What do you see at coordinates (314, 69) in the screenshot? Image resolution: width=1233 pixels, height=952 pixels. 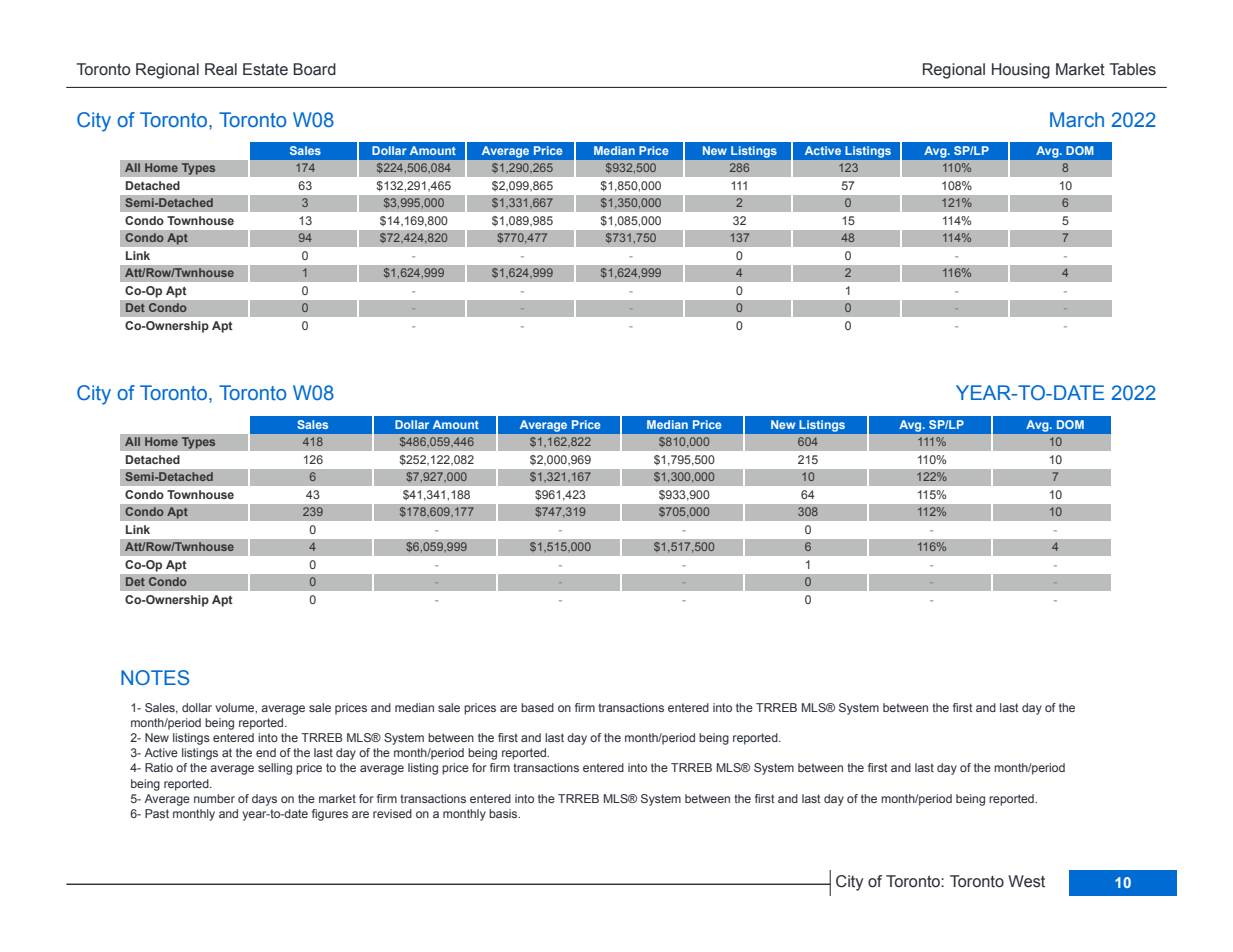 I see `Board` at bounding box center [314, 69].
